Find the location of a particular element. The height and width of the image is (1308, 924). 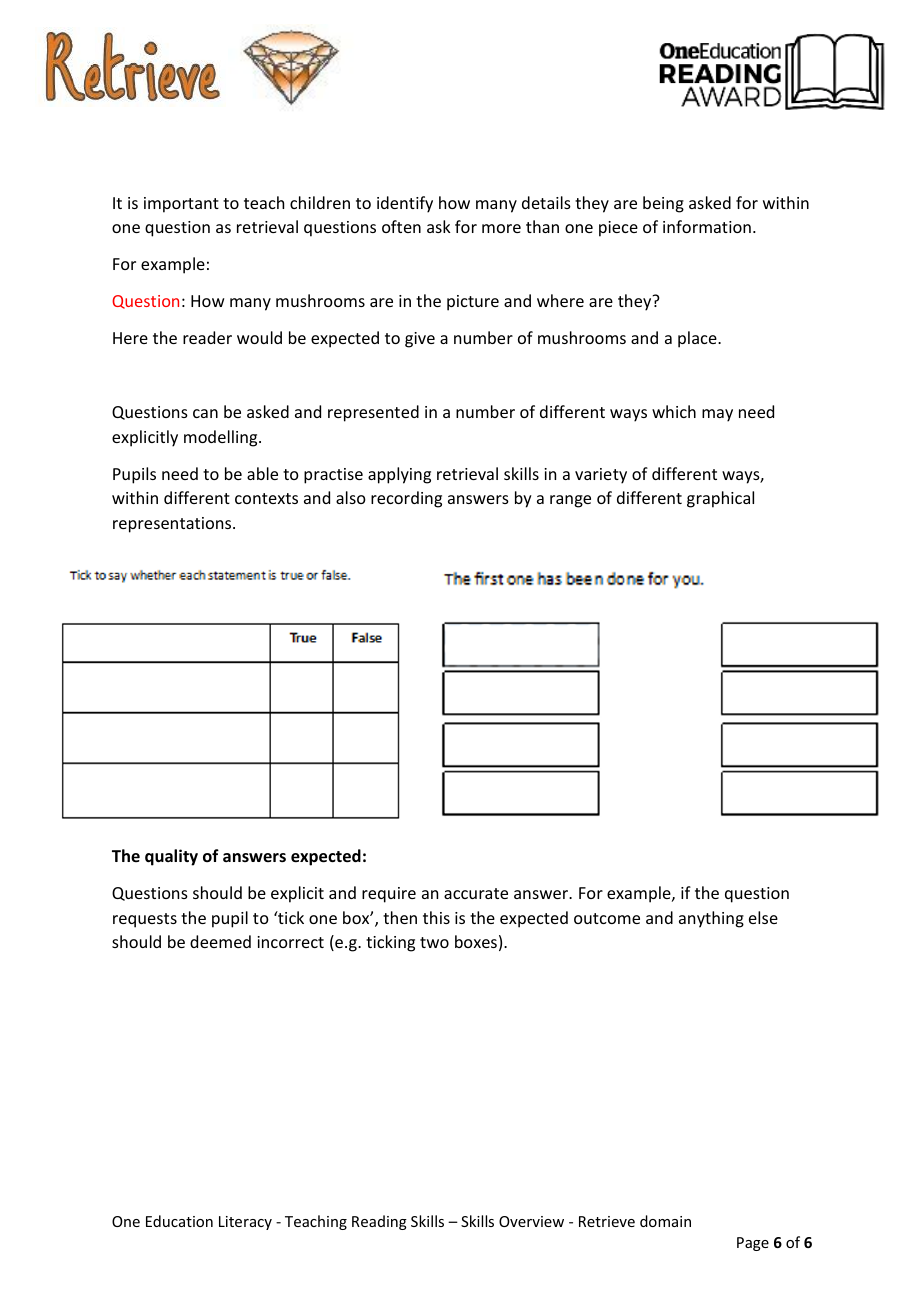

quality is located at coordinates (171, 857).
